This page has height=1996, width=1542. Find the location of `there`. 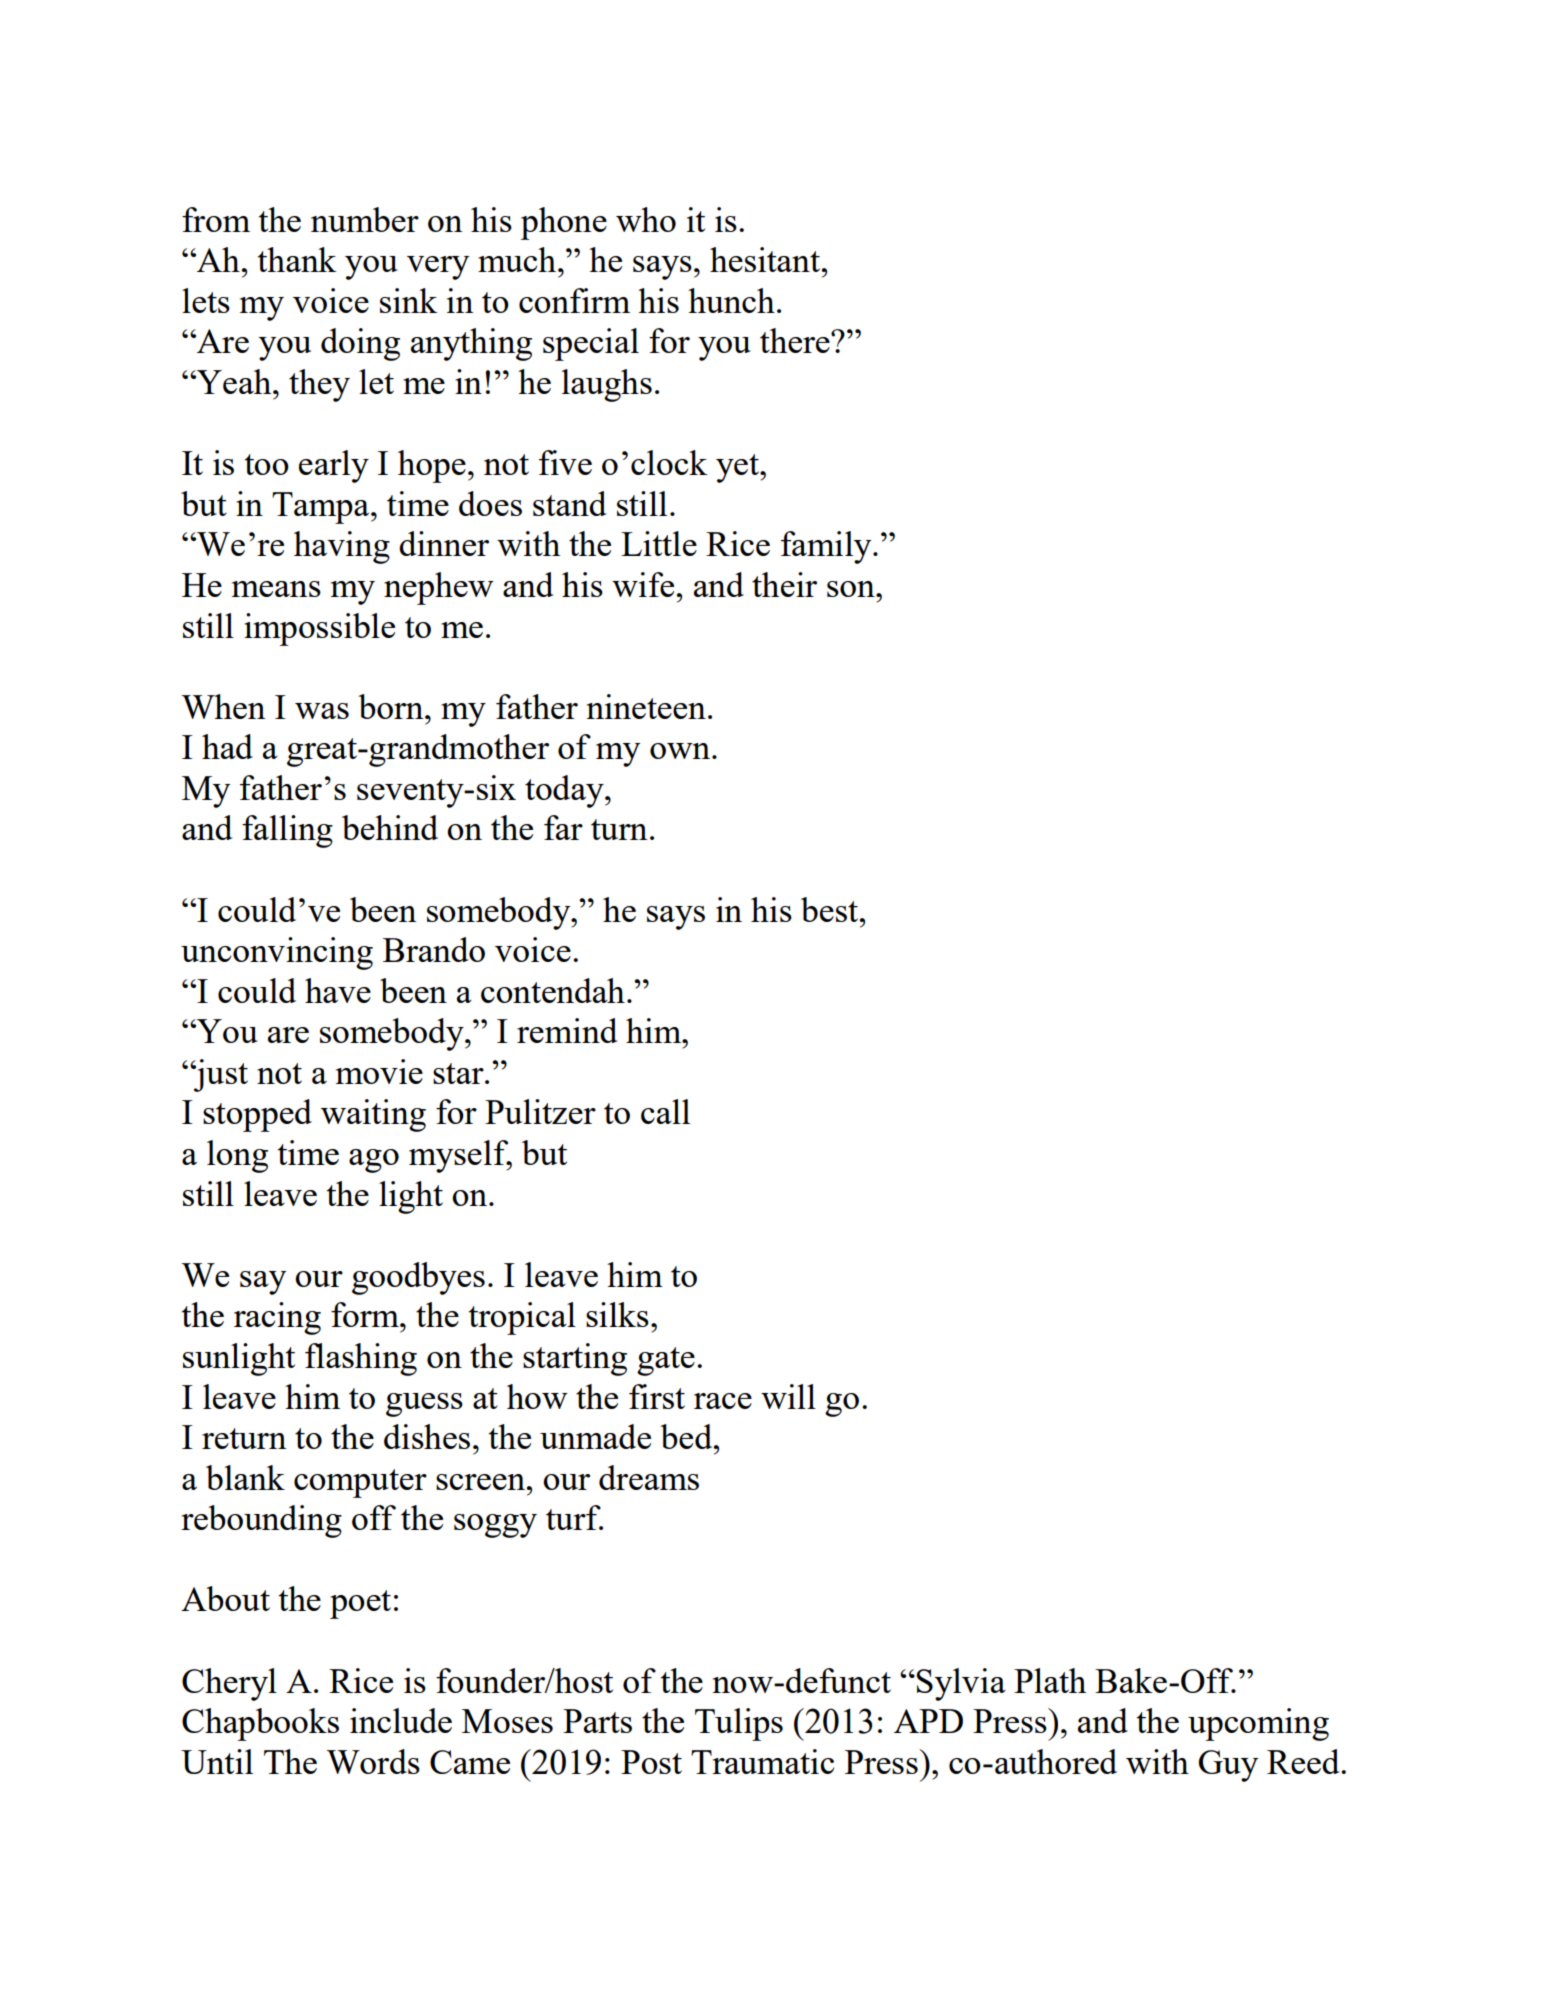

there is located at coordinates (796, 340).
